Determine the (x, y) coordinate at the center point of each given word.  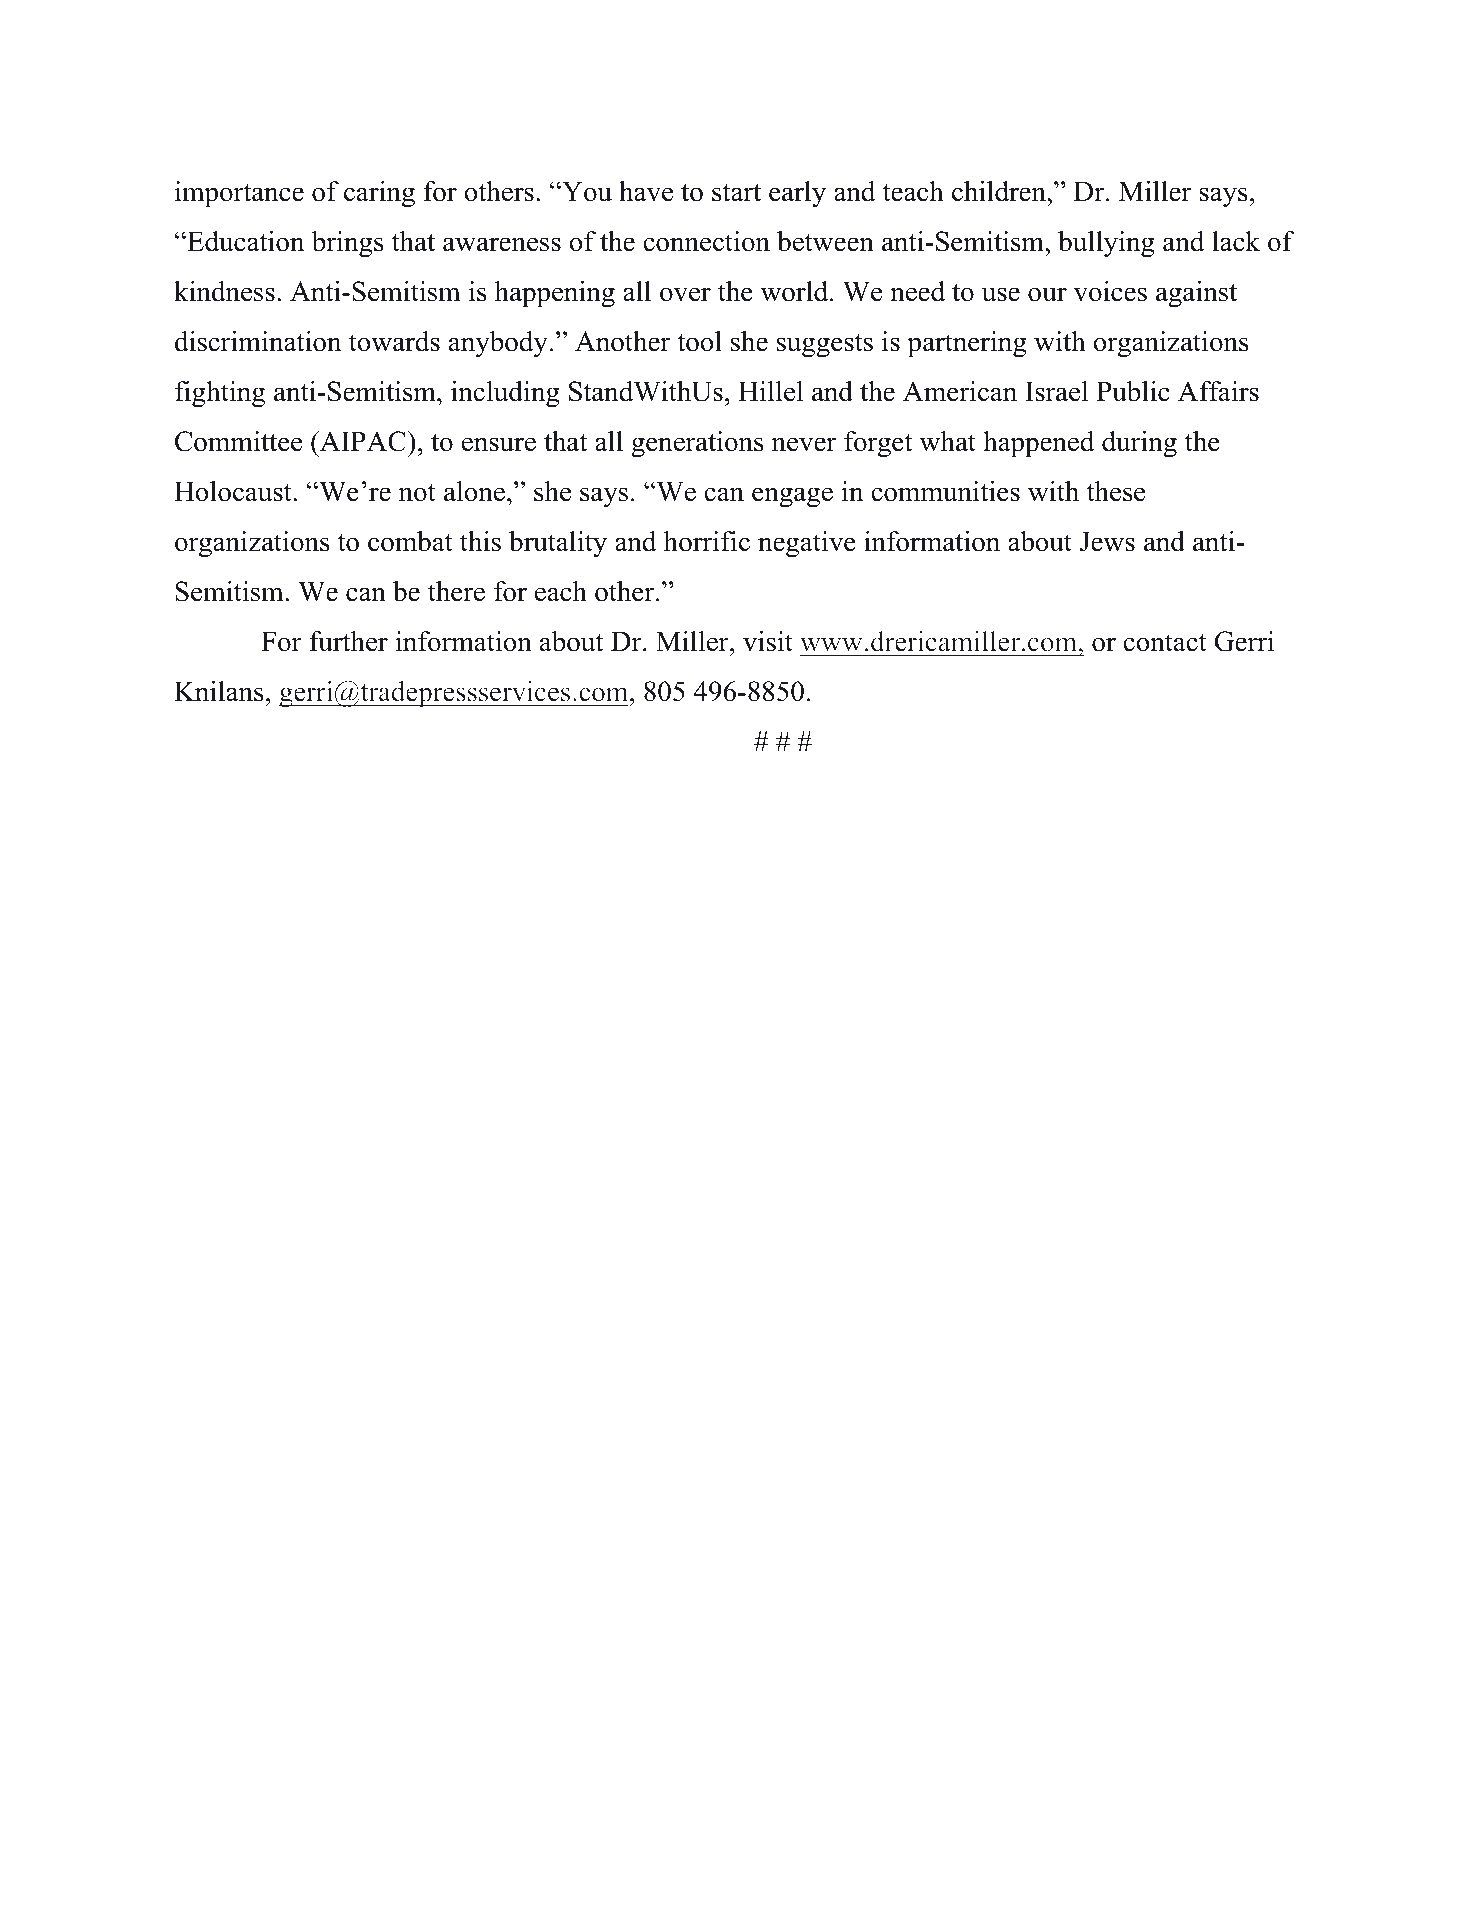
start (736, 193)
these (1116, 491)
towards (394, 341)
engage (792, 497)
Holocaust (234, 491)
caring (379, 194)
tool (699, 341)
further (348, 641)
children (1000, 191)
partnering (967, 344)
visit (768, 641)
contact (1165, 643)
